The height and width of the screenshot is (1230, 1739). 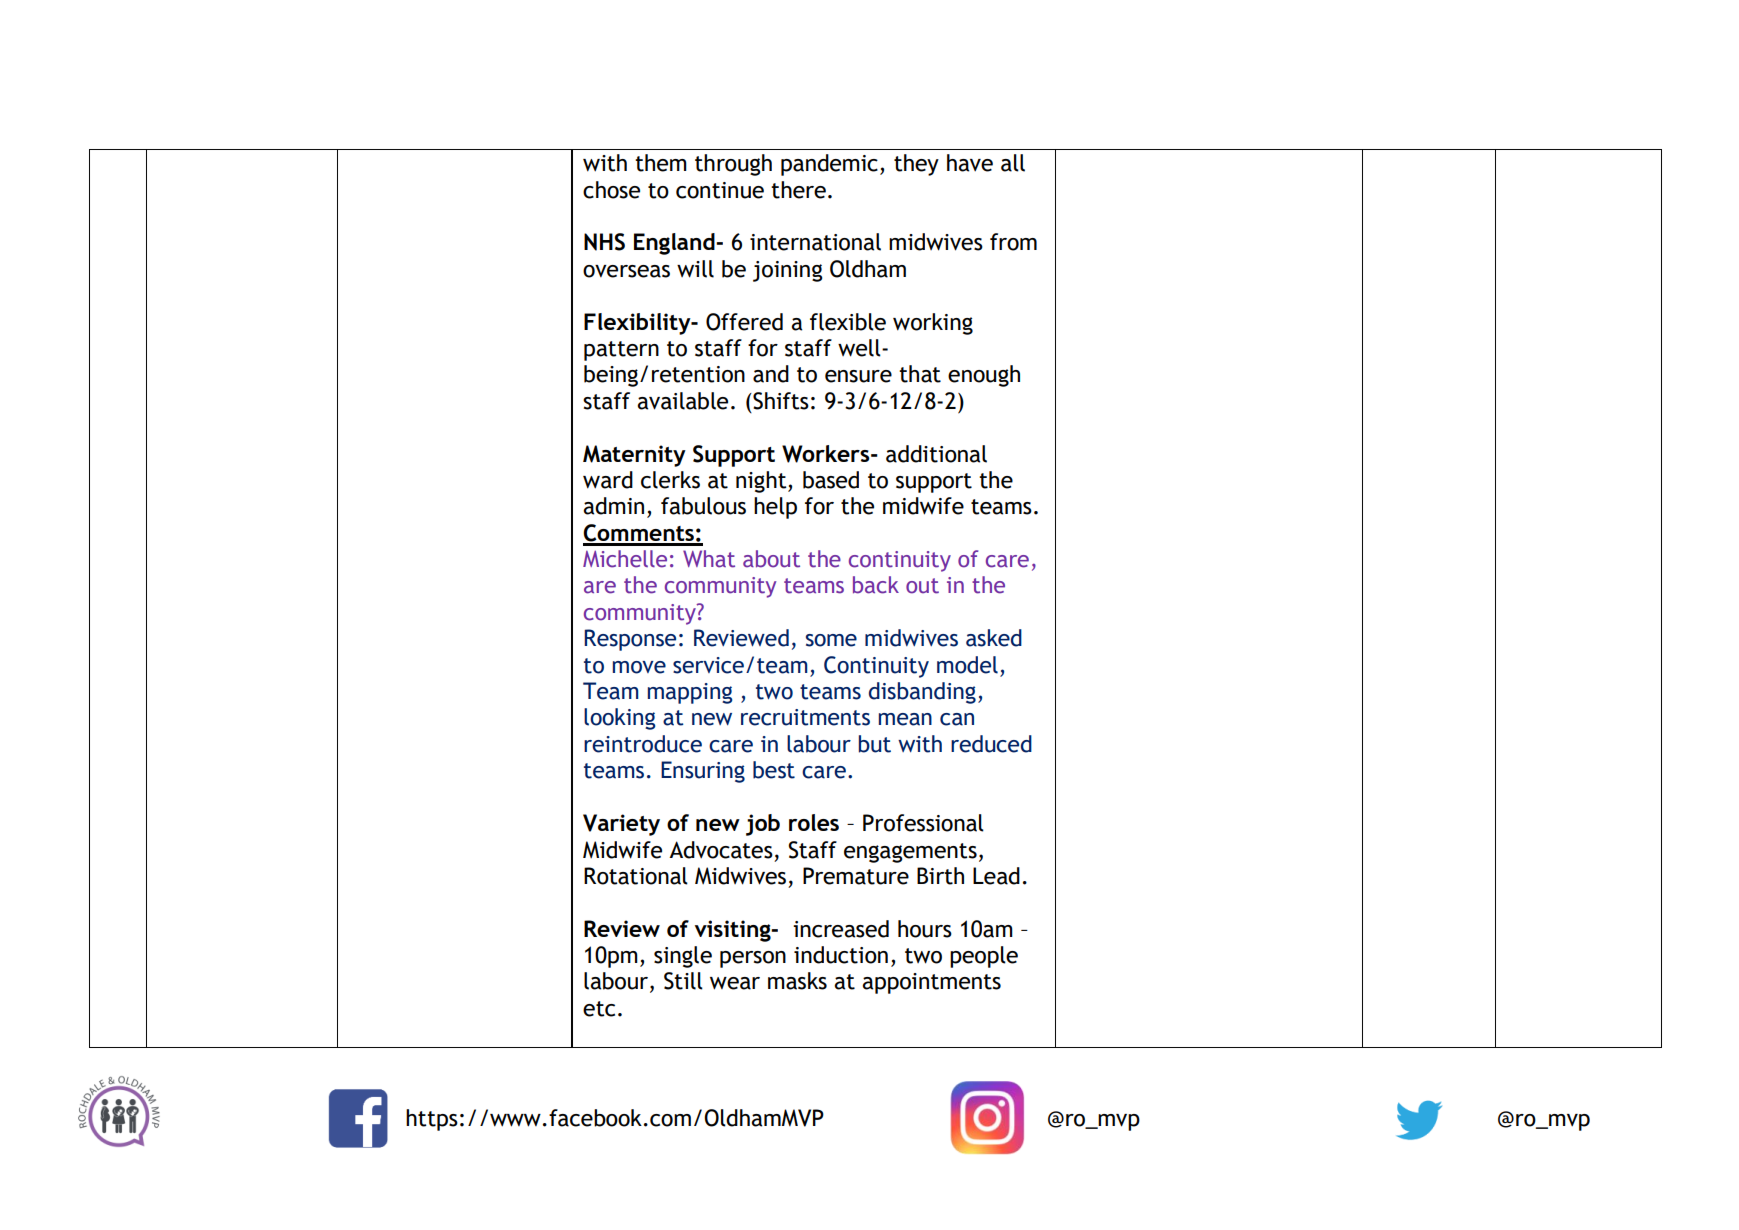 I want to click on some, so click(x=831, y=640).
